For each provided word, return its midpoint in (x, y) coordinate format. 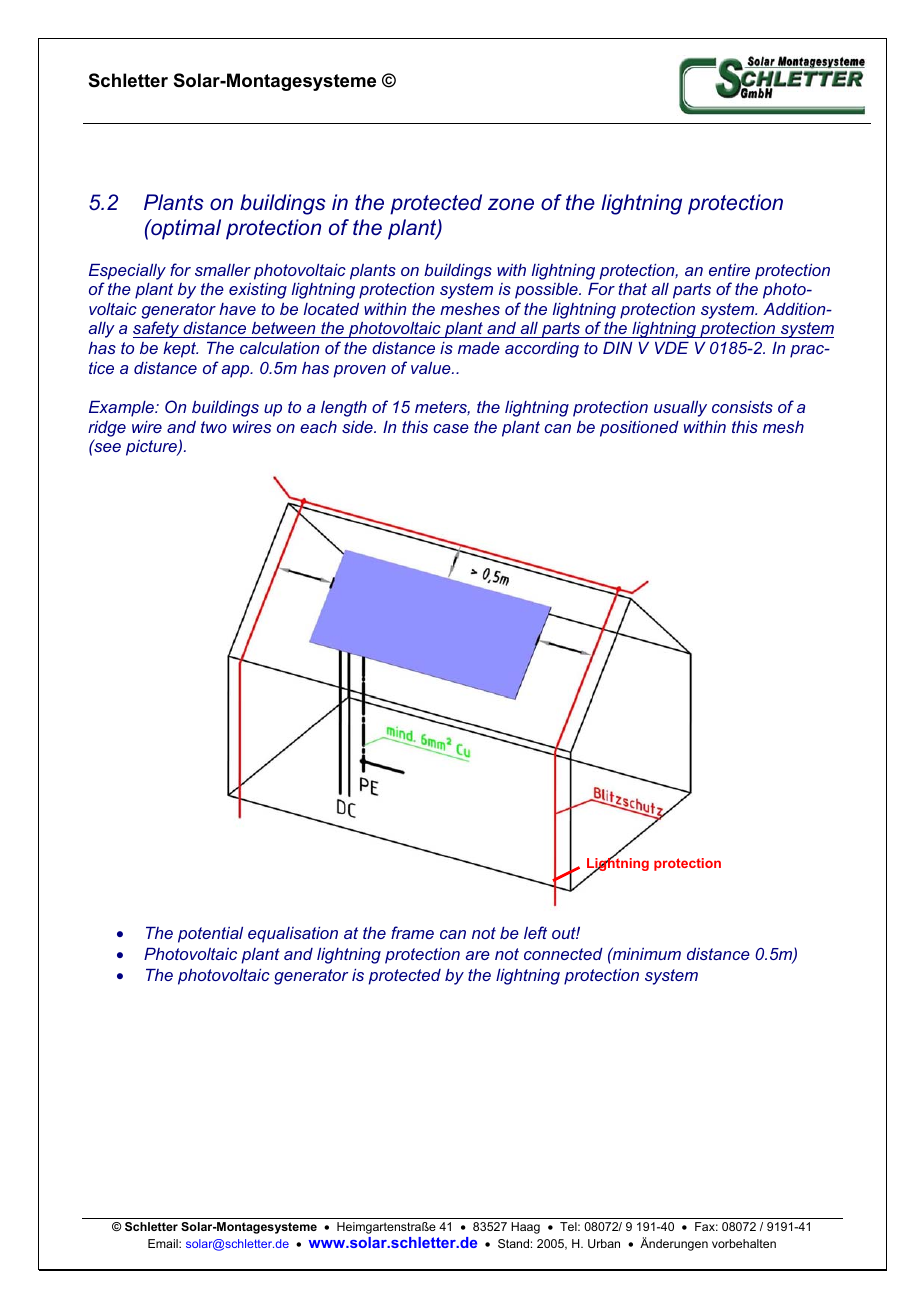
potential (210, 935)
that (632, 289)
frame (412, 932)
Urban (604, 1243)
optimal (185, 229)
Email (164, 1243)
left (535, 932)
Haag (525, 1228)
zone (511, 204)
